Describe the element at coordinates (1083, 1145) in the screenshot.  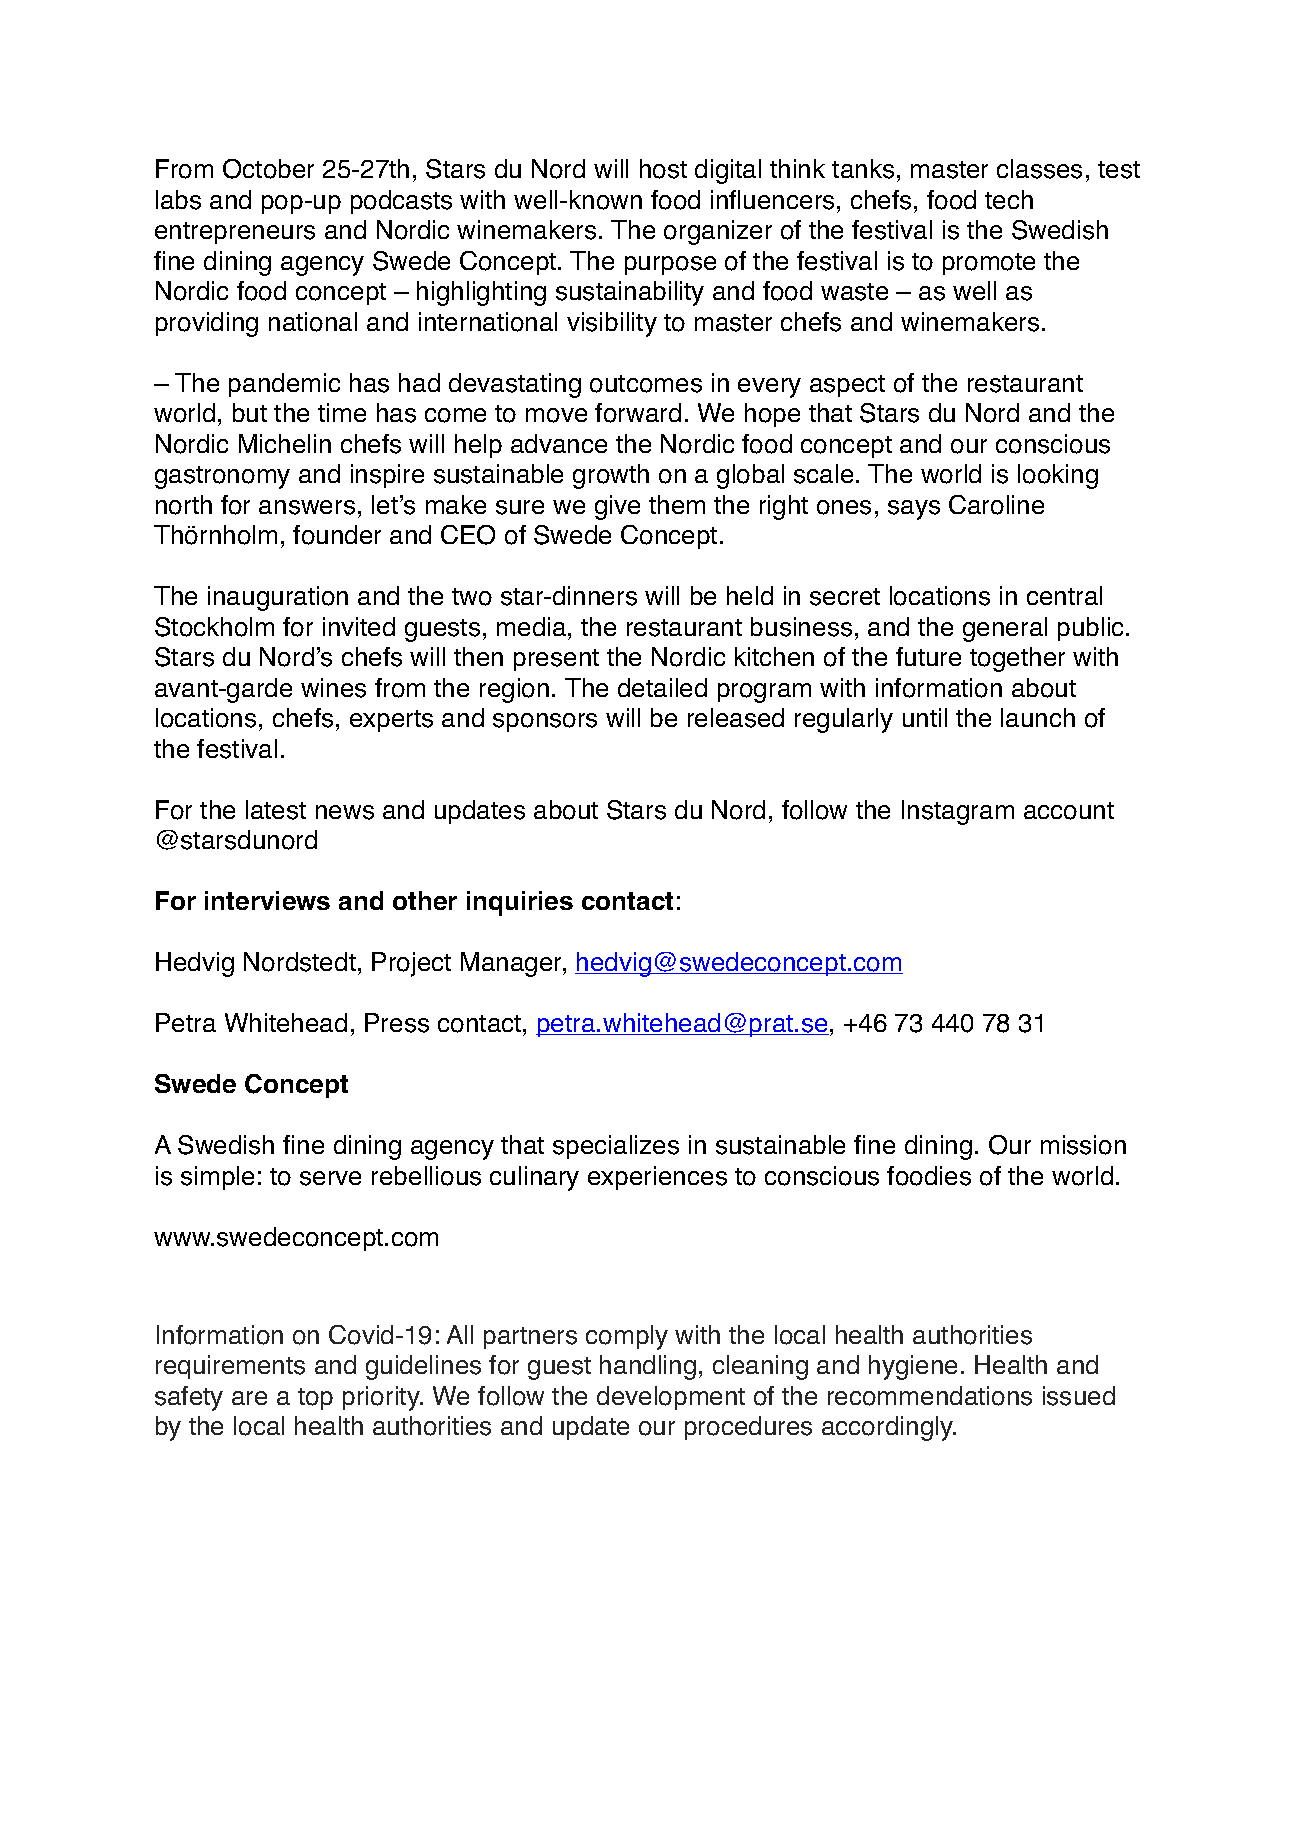
I see `mission` at that location.
